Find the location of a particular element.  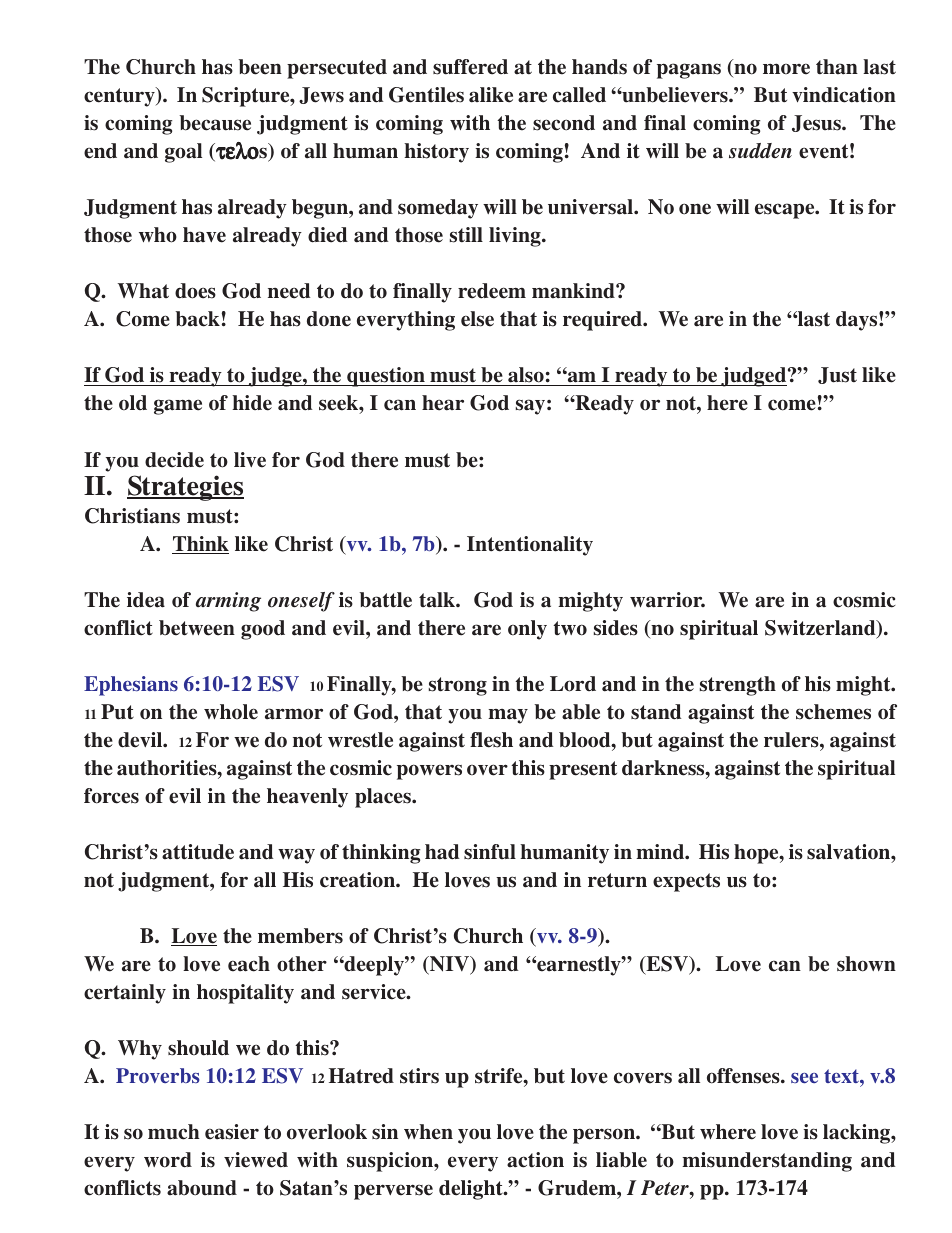

game is located at coordinates (178, 407).
